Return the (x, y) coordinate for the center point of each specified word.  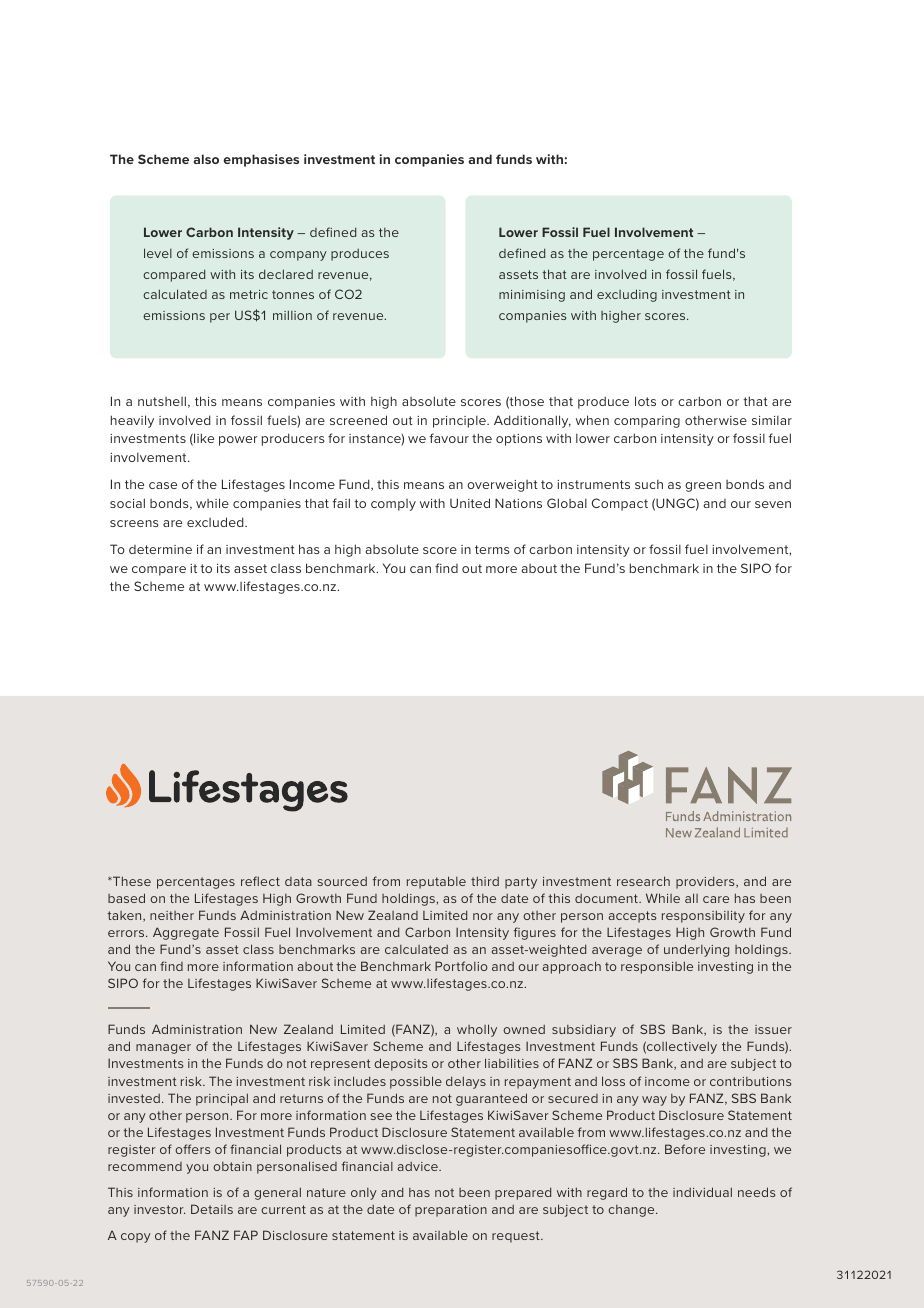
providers (706, 882)
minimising (532, 296)
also (206, 159)
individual (702, 1192)
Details (212, 1209)
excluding (627, 295)
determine (160, 549)
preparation (451, 1211)
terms (492, 549)
